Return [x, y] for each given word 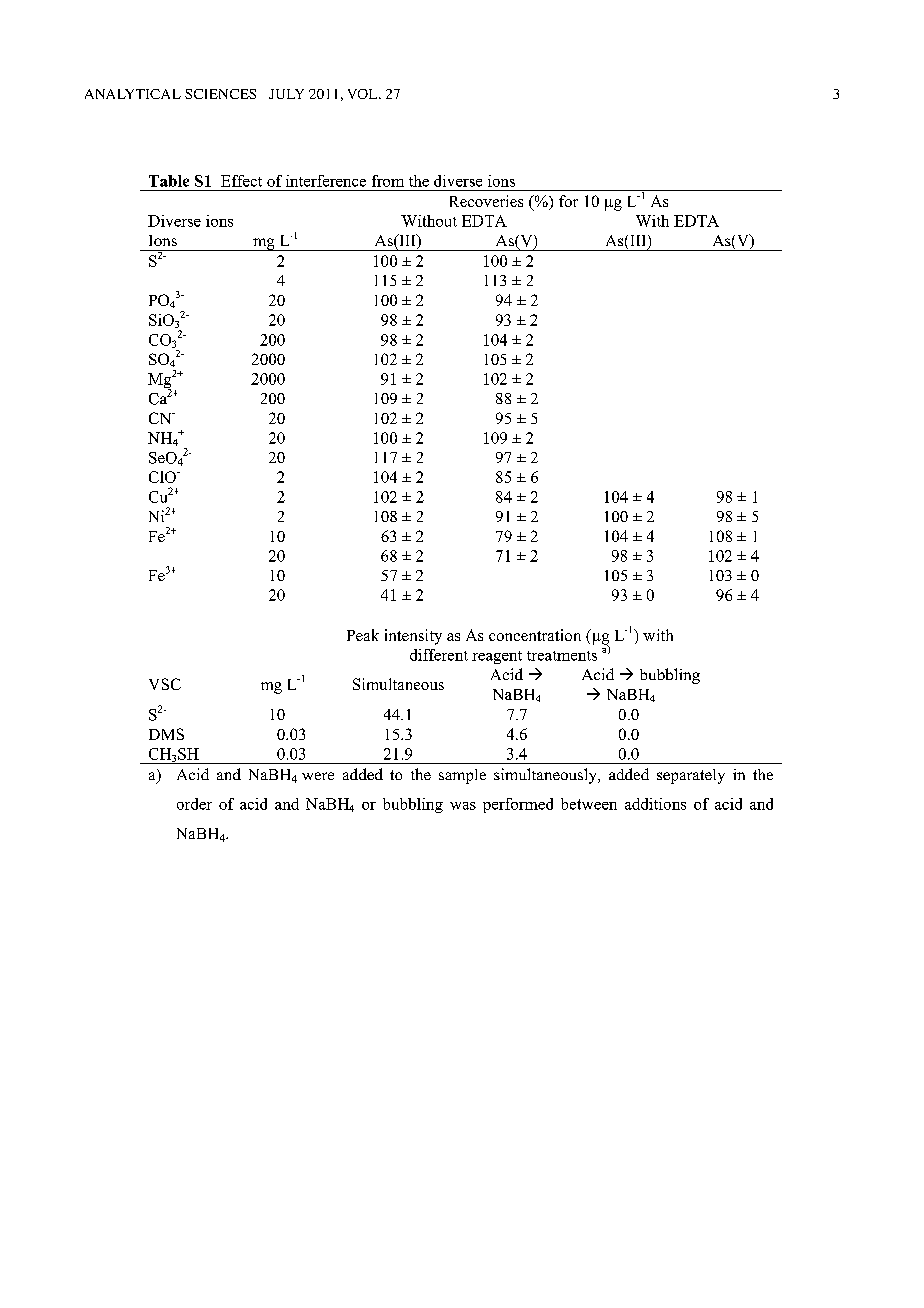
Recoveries [486, 201]
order [194, 804]
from [388, 181]
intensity [413, 637]
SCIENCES [220, 94]
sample [462, 776]
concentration [535, 635]
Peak [363, 635]
